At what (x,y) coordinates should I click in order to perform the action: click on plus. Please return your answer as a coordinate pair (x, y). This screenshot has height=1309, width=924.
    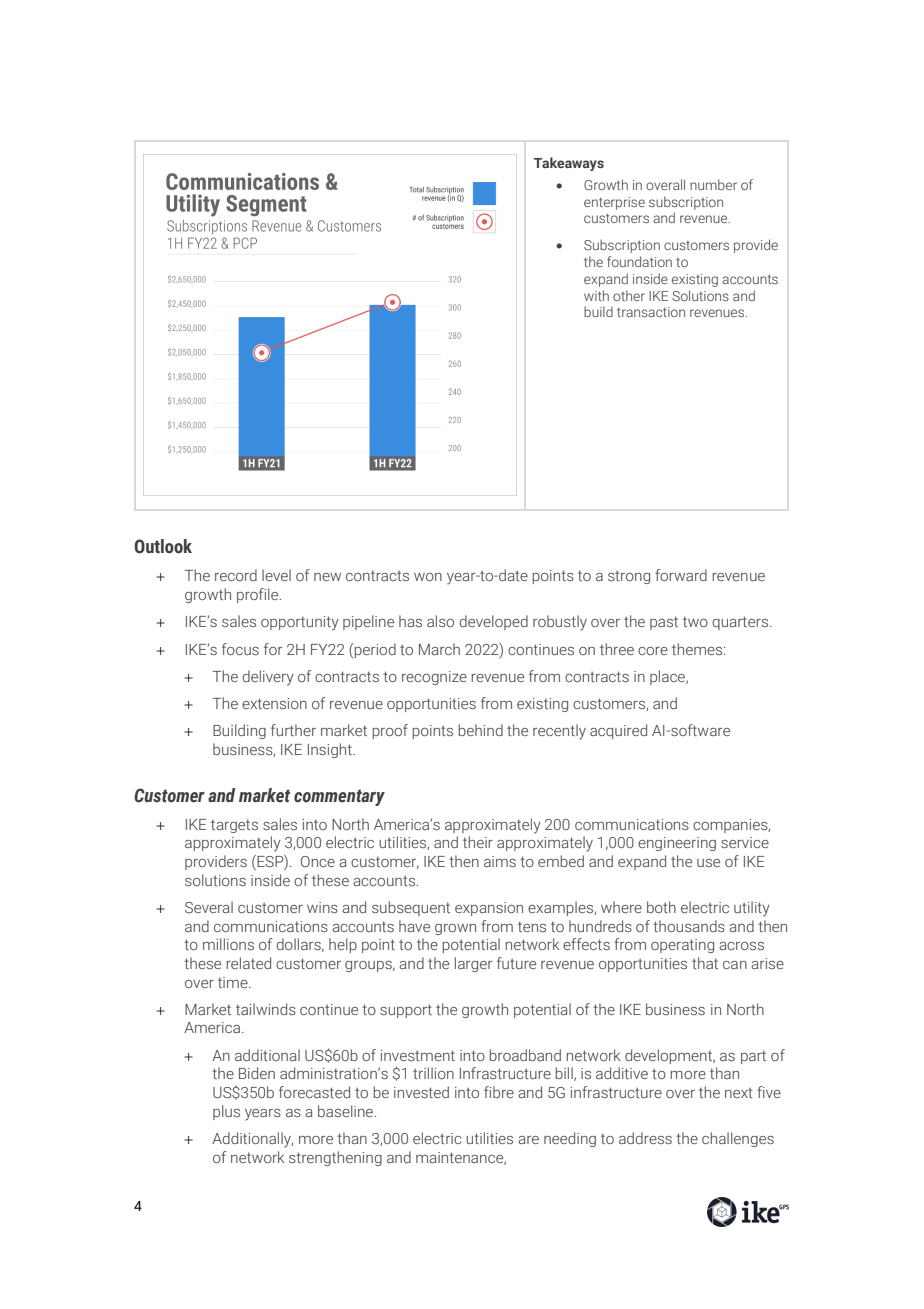
    Looking at the image, I should click on (226, 1112).
